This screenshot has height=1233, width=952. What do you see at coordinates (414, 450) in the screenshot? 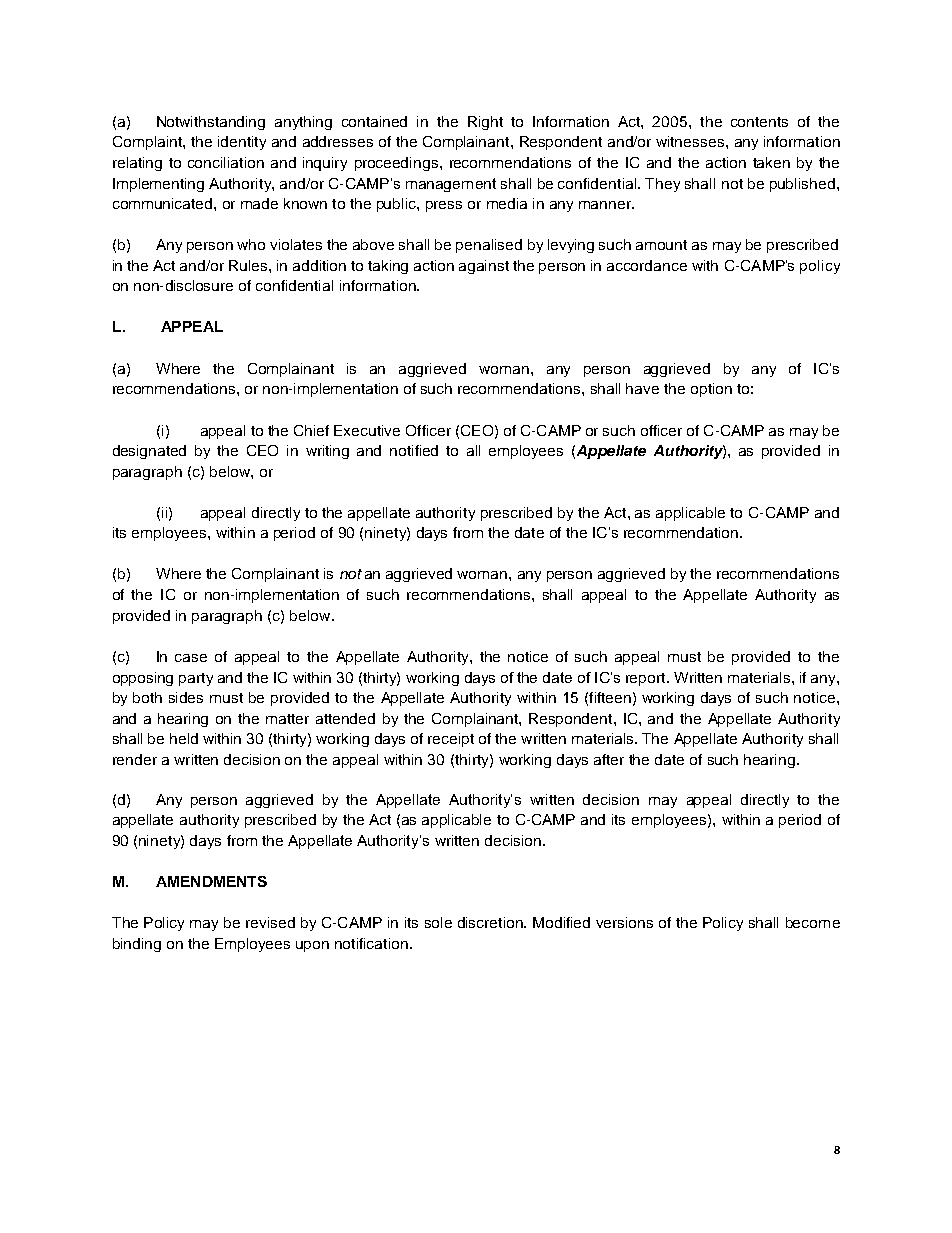
I see `notified` at bounding box center [414, 450].
